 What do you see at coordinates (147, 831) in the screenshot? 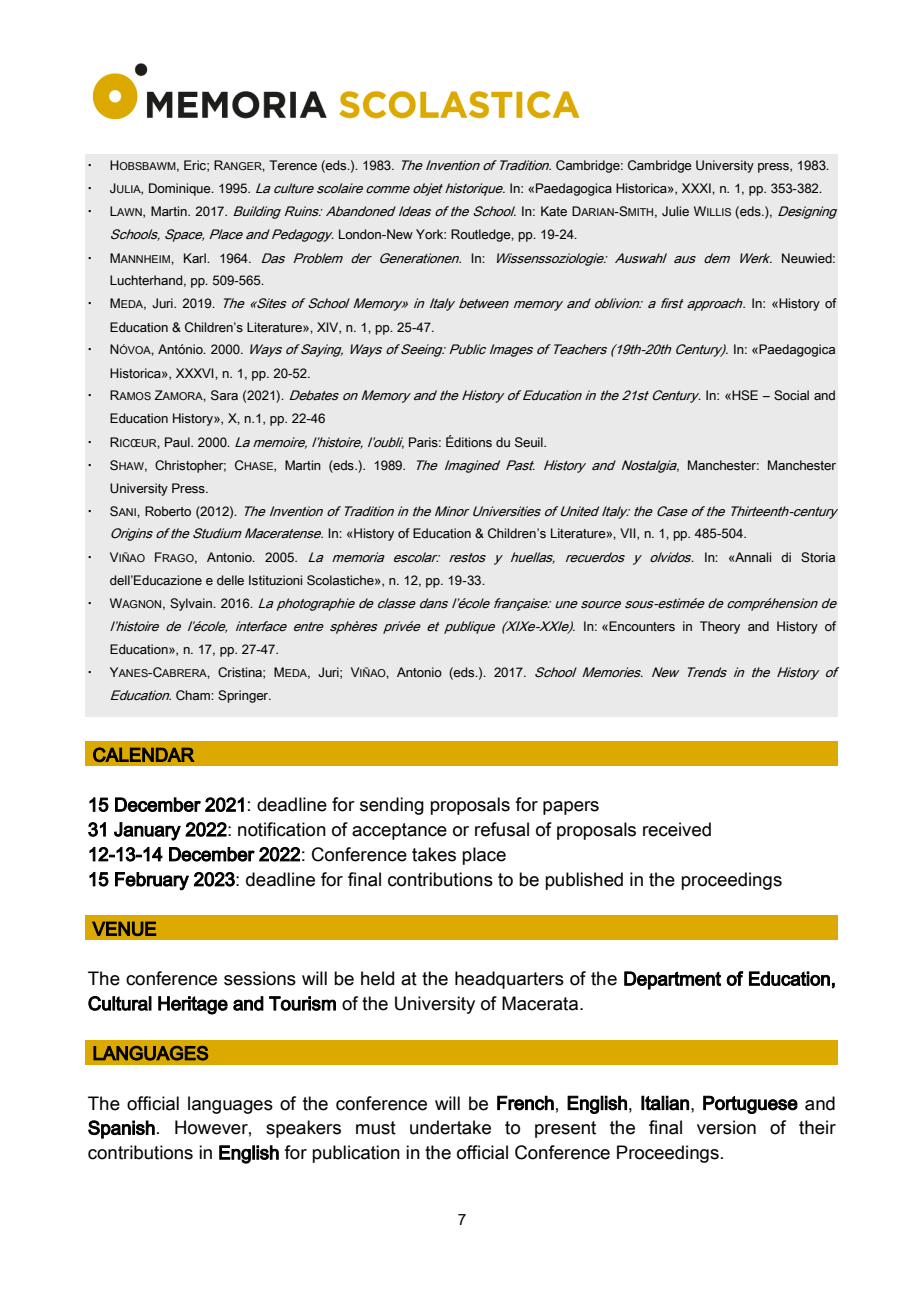
I see `January` at bounding box center [147, 831].
